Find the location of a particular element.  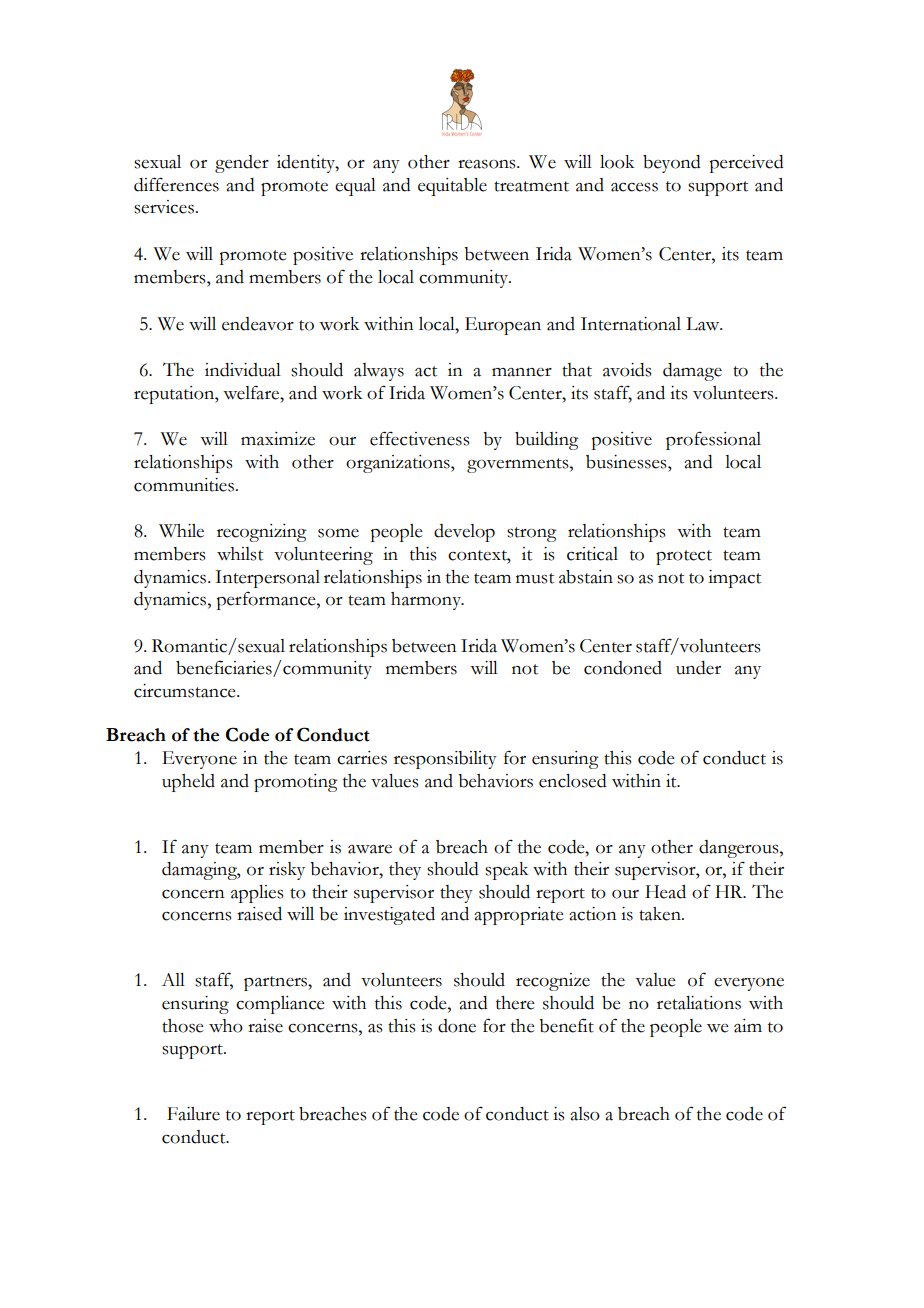

Failure is located at coordinates (193, 1114).
